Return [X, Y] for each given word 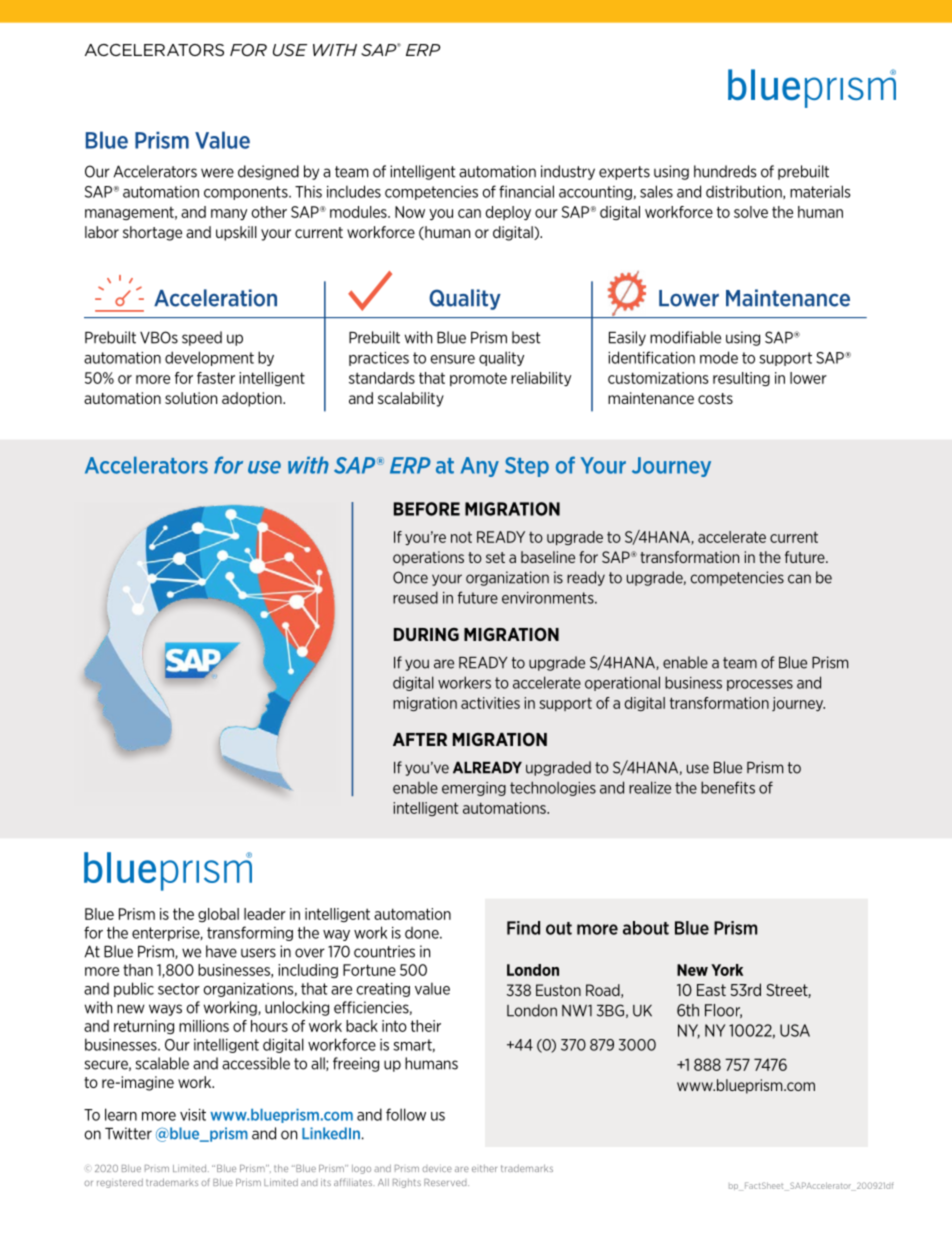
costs [715, 398]
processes [760, 685]
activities [490, 703]
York [727, 970]
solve [751, 212]
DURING [426, 634]
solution [191, 398]
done [423, 933]
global [218, 915]
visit [193, 1115]
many [229, 214]
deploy [508, 213]
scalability [411, 399]
